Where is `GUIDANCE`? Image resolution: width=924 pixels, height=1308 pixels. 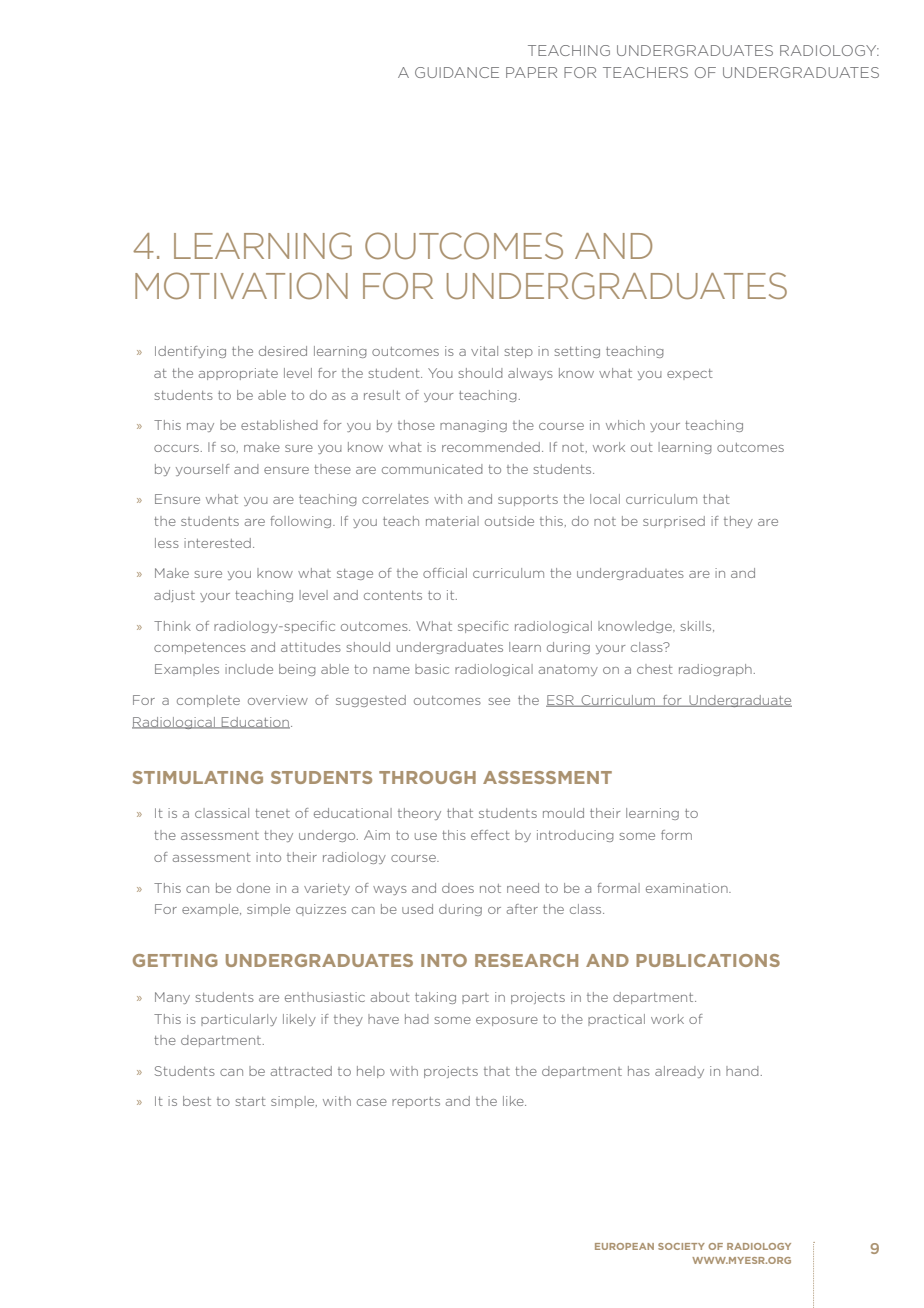
GUIDANCE is located at coordinates (457, 72).
